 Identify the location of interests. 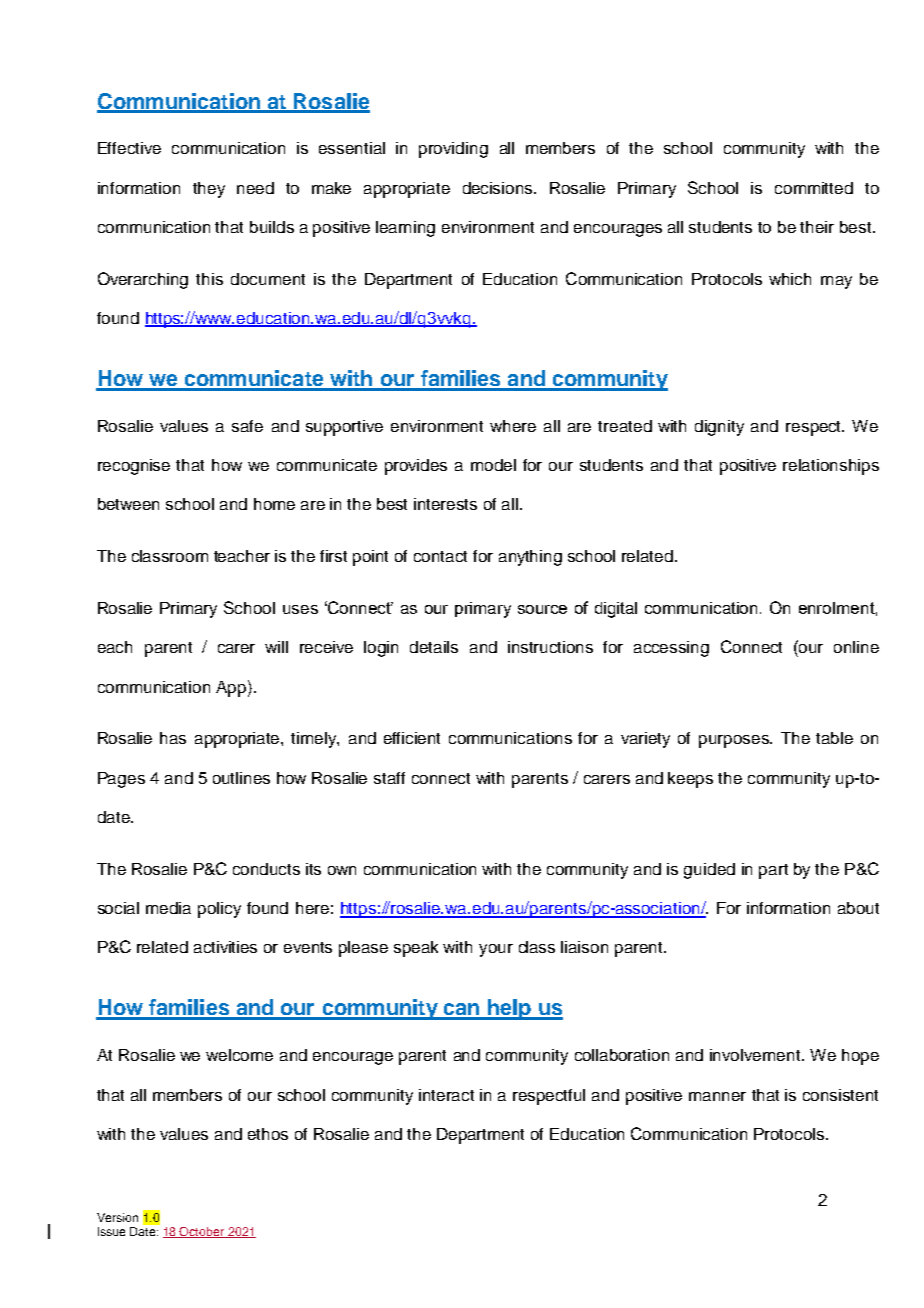
(445, 504).
